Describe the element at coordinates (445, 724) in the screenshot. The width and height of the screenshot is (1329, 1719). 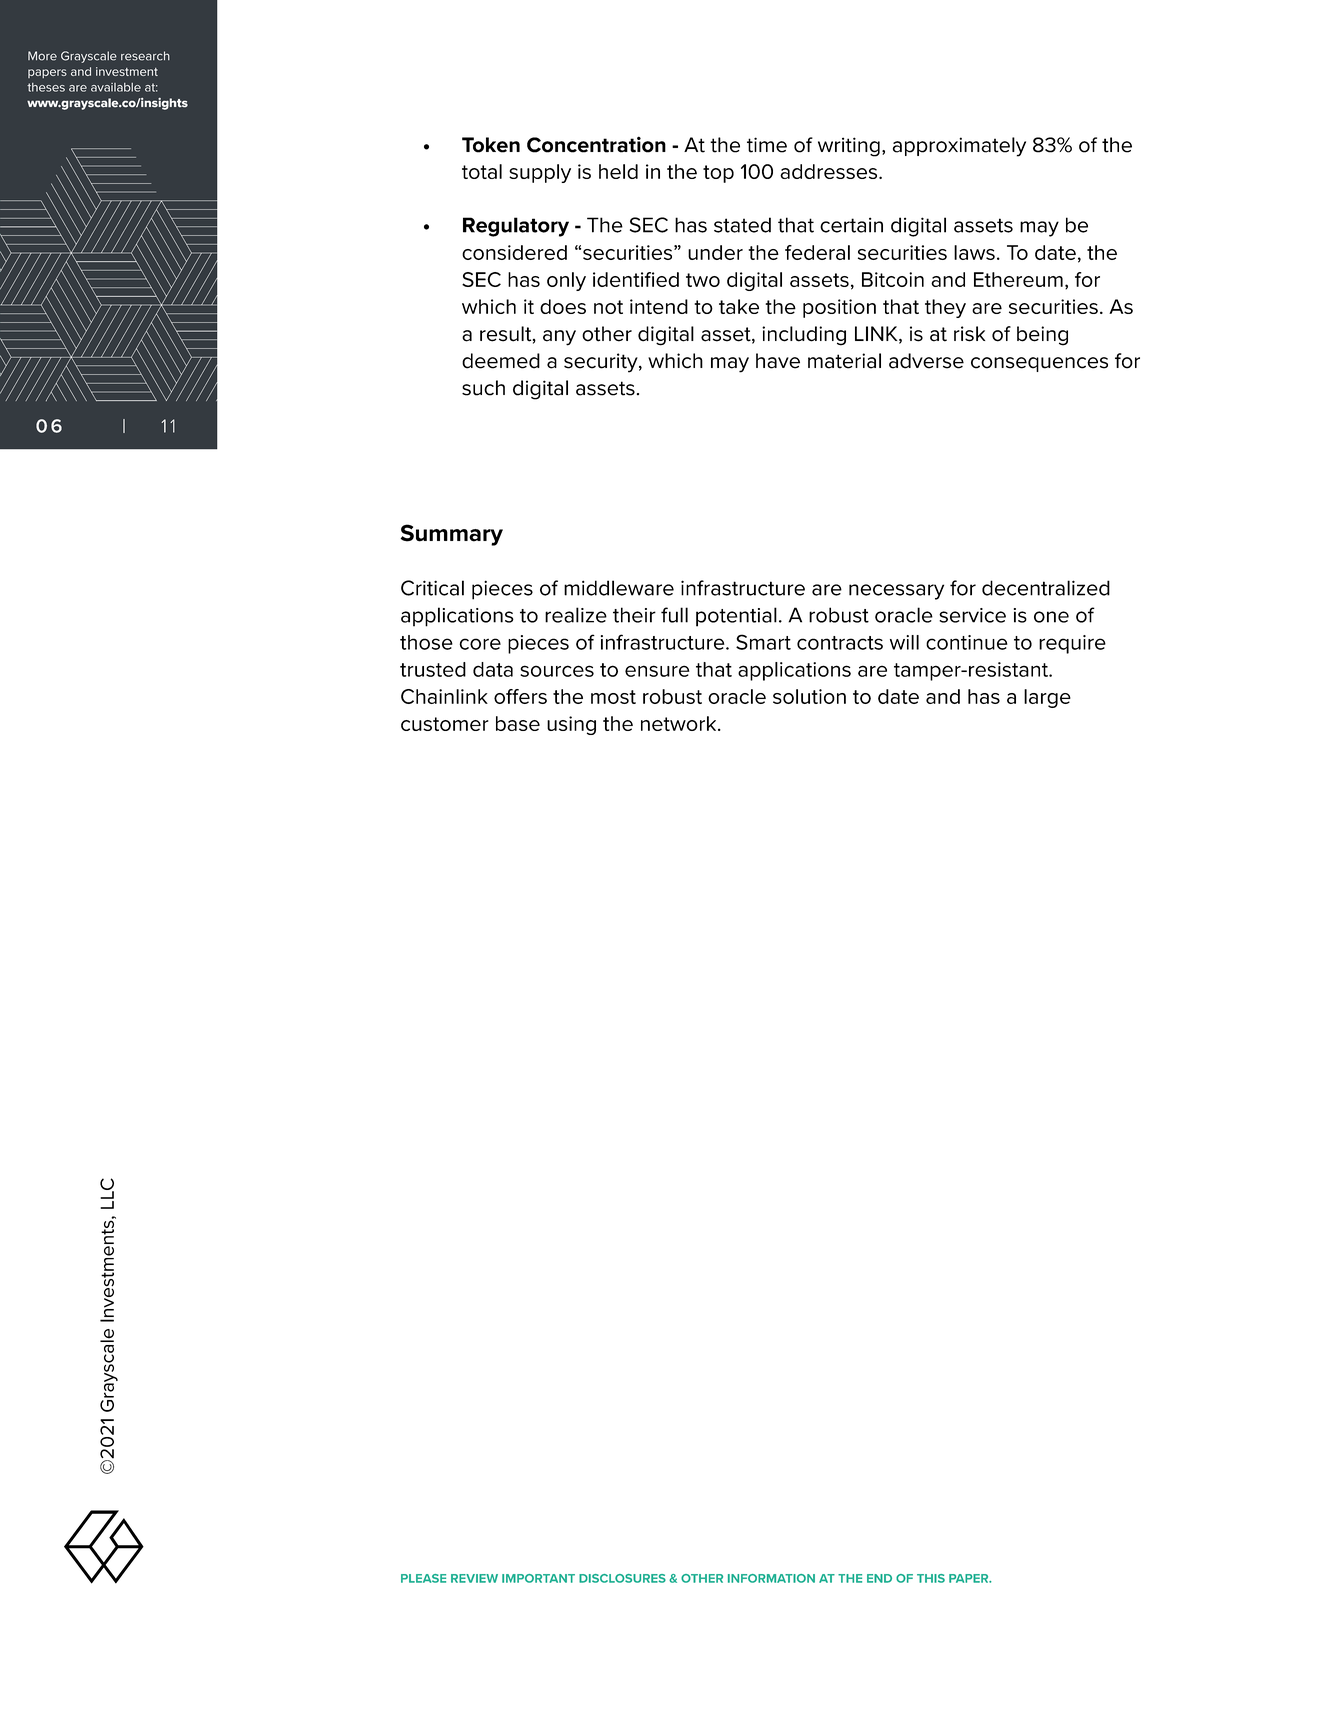
I see `customer` at that location.
